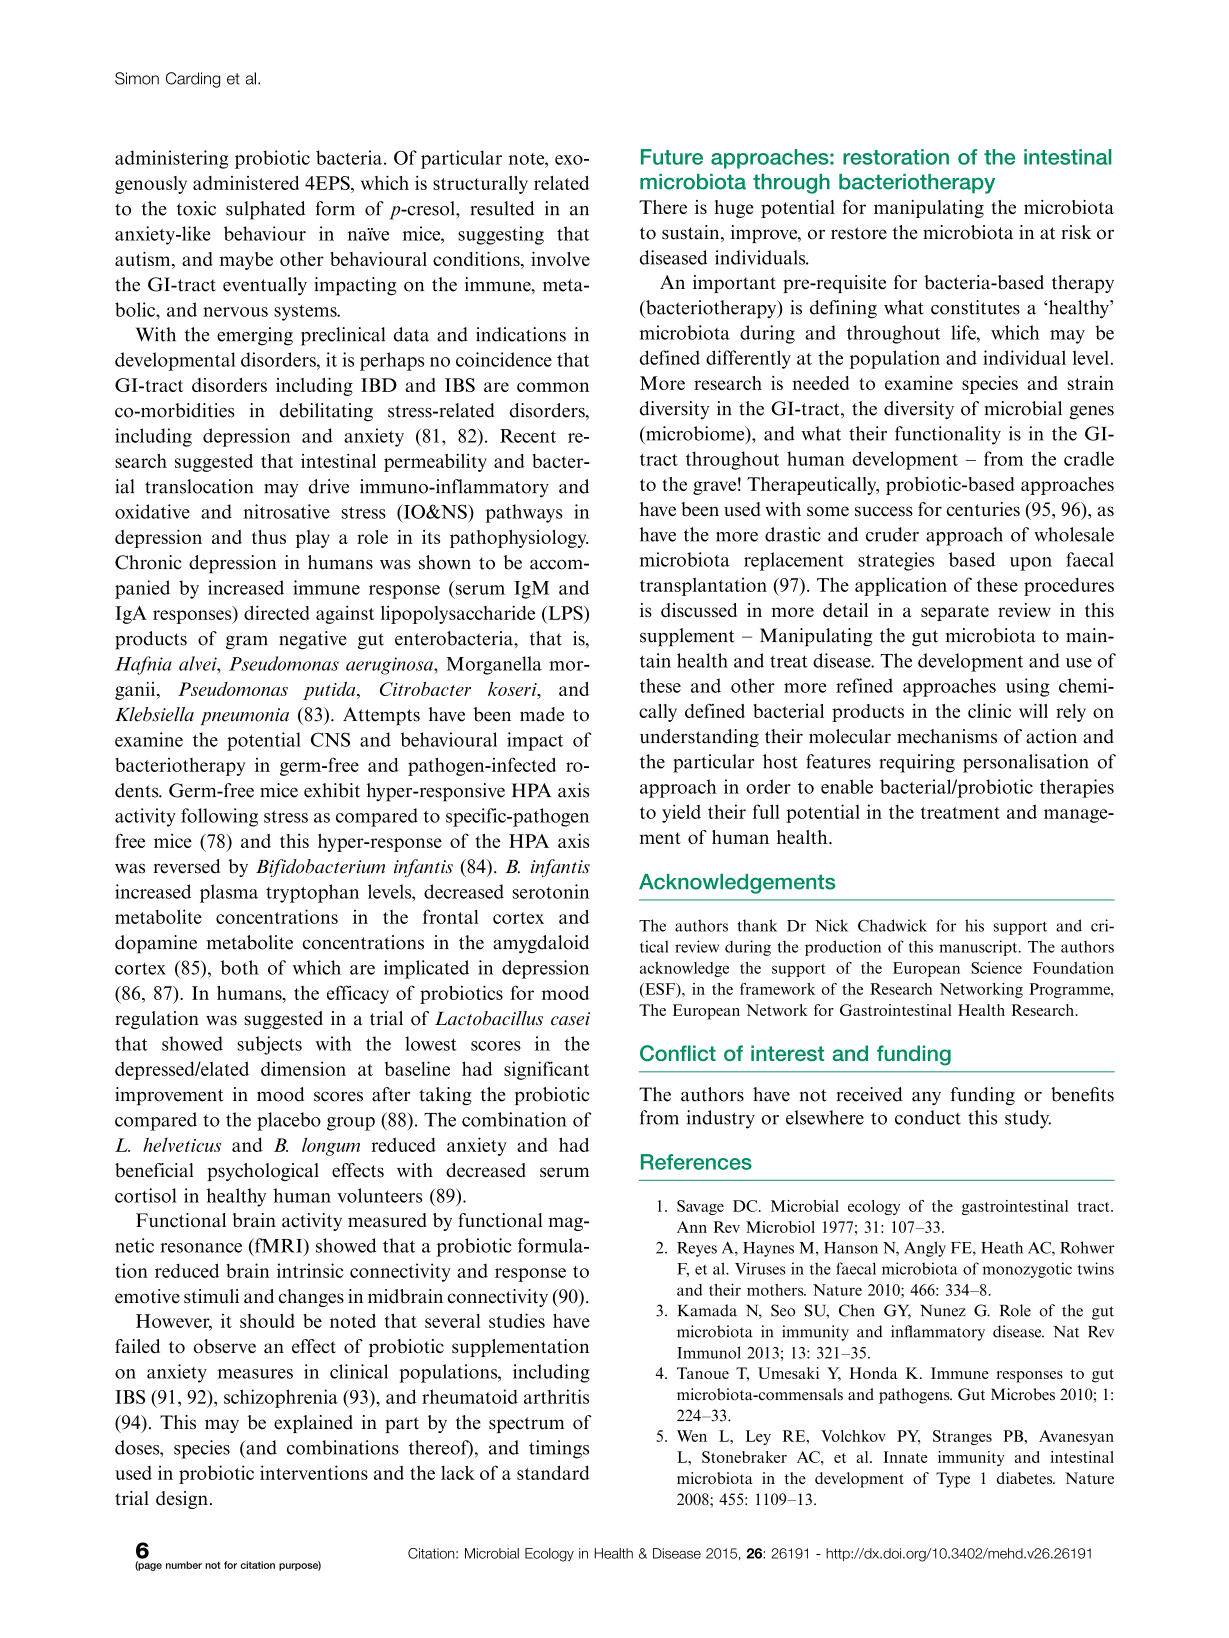 This document has height=1638, width=1229. Describe the element at coordinates (1076, 232) in the document. I see `risk` at that location.
